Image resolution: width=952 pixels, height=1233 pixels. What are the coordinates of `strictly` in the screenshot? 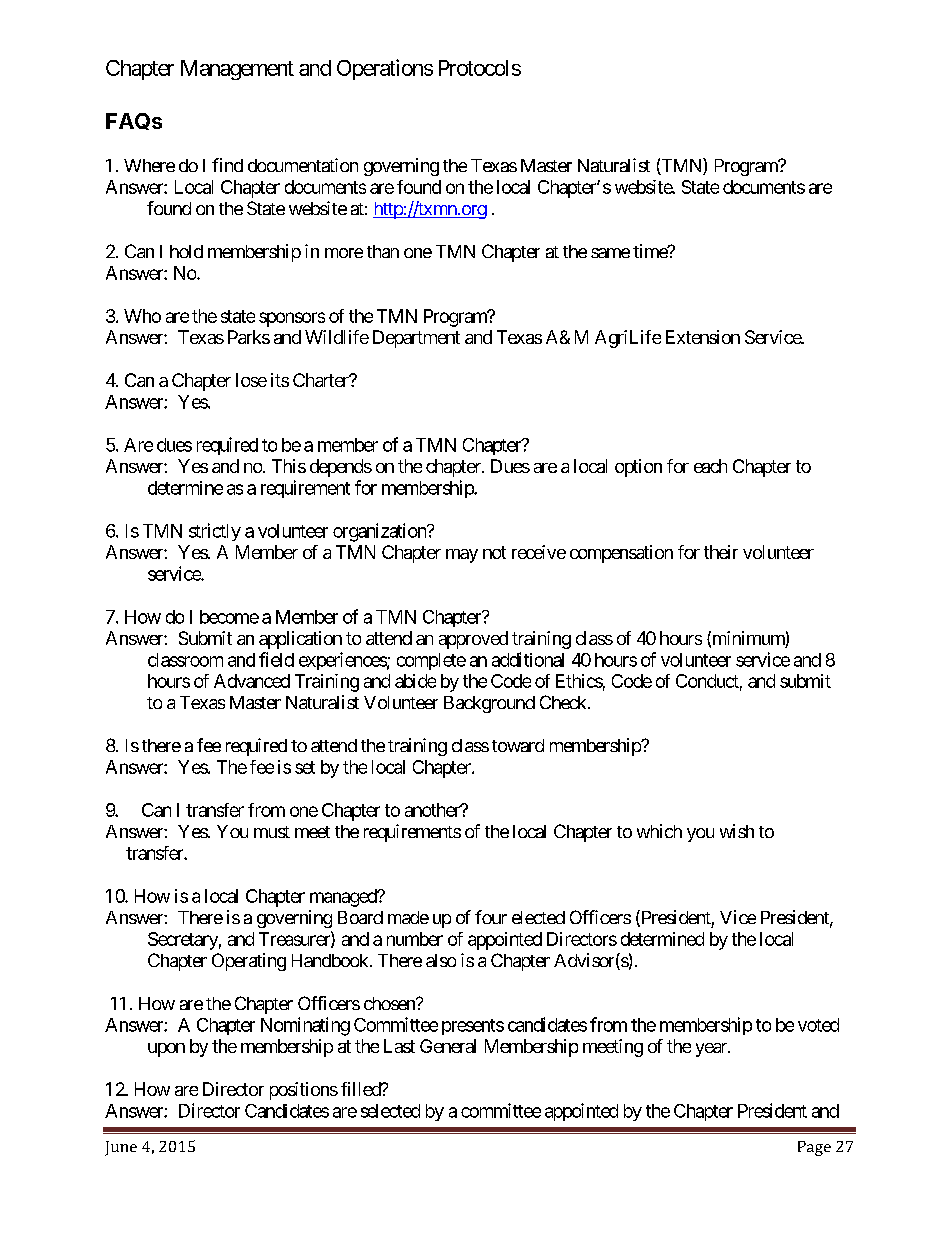 It's located at (215, 532).
